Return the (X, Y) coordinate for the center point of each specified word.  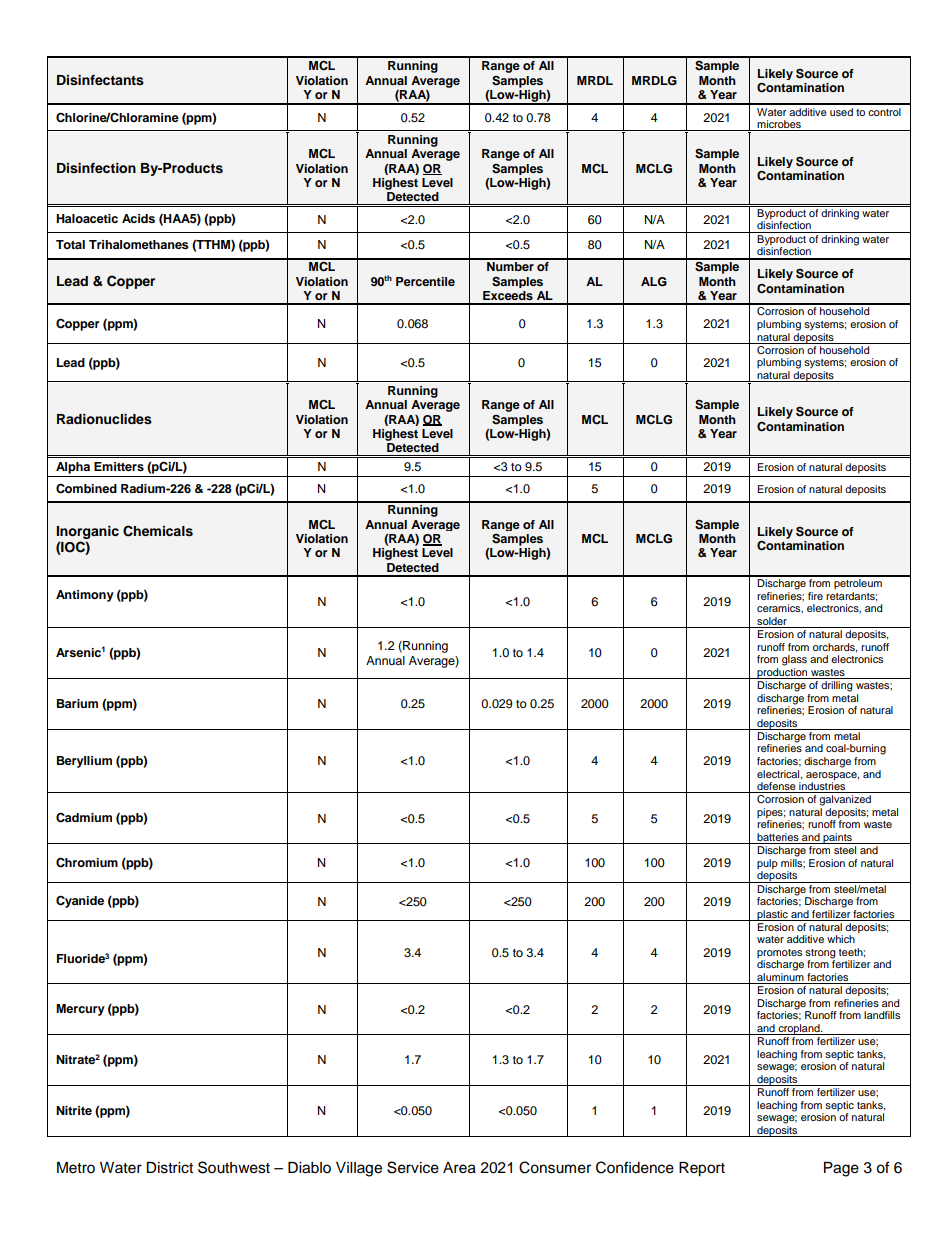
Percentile (425, 281)
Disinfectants (100, 80)
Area (459, 1168)
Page (841, 1169)
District (169, 1168)
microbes (779, 125)
